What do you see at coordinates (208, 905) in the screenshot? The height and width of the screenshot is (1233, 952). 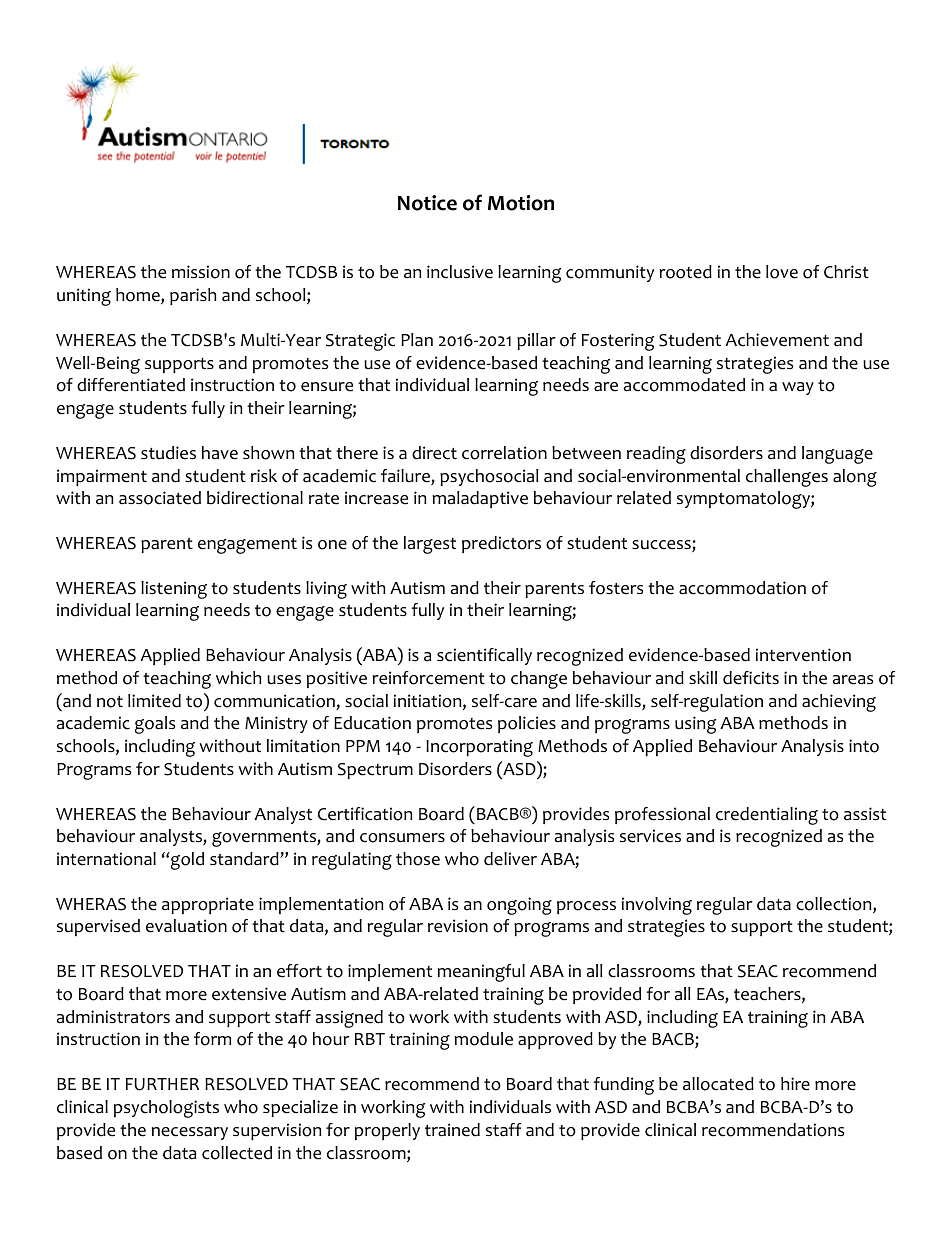 I see `appropriate` at bounding box center [208, 905].
